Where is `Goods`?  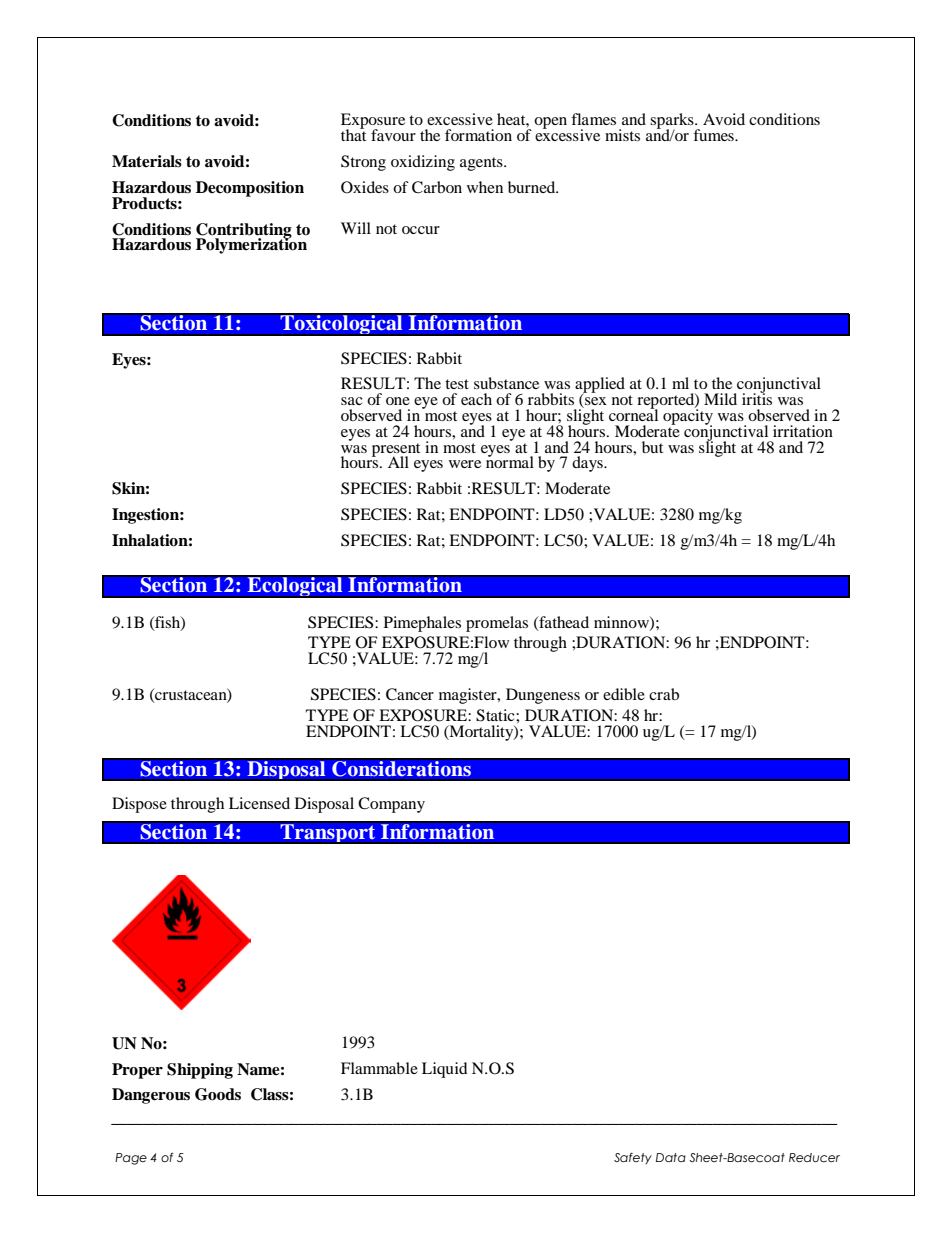
Goods is located at coordinates (218, 1094).
